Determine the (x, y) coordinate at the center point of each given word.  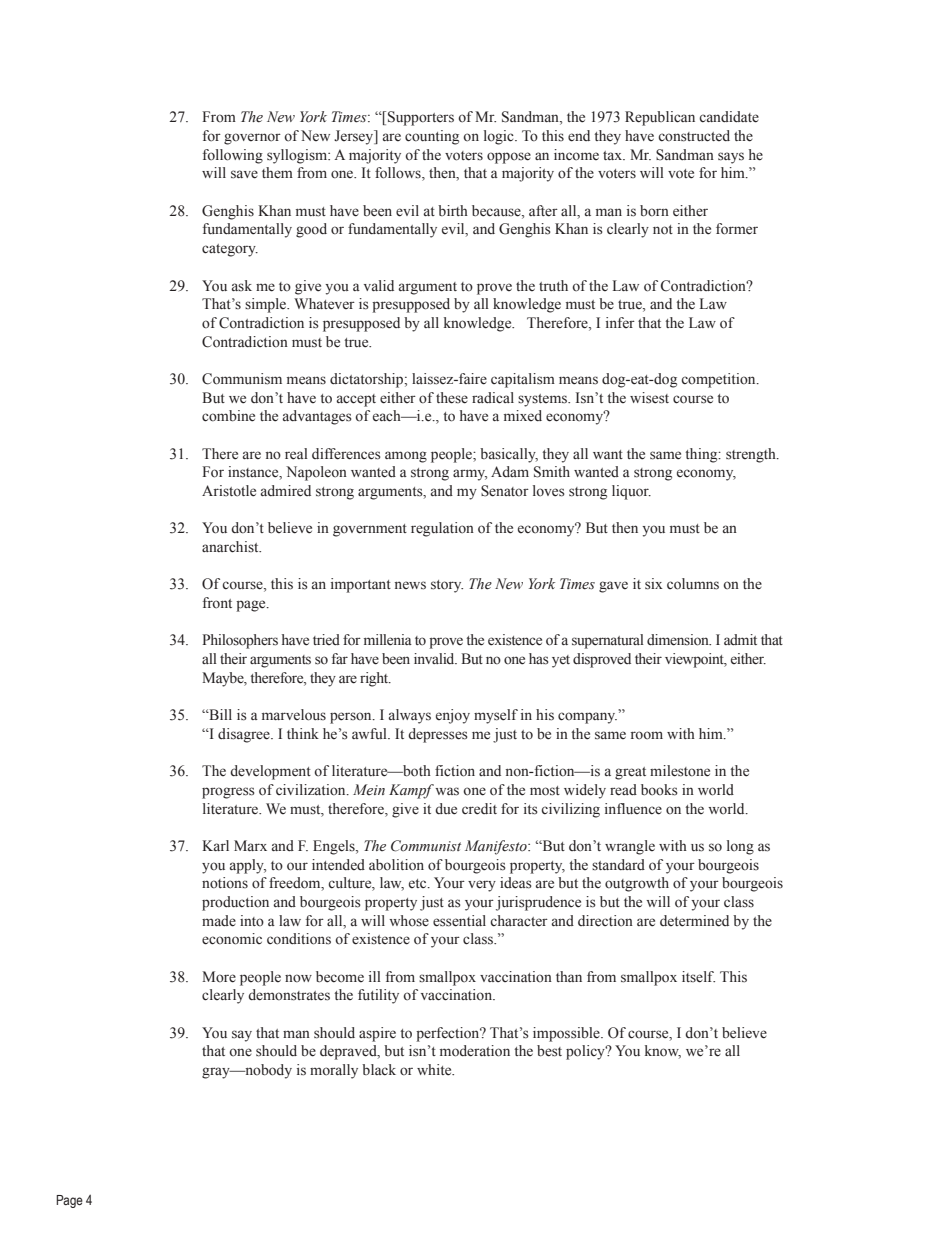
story (447, 586)
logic (500, 137)
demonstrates (289, 995)
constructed (694, 136)
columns (693, 584)
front (217, 603)
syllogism (298, 156)
